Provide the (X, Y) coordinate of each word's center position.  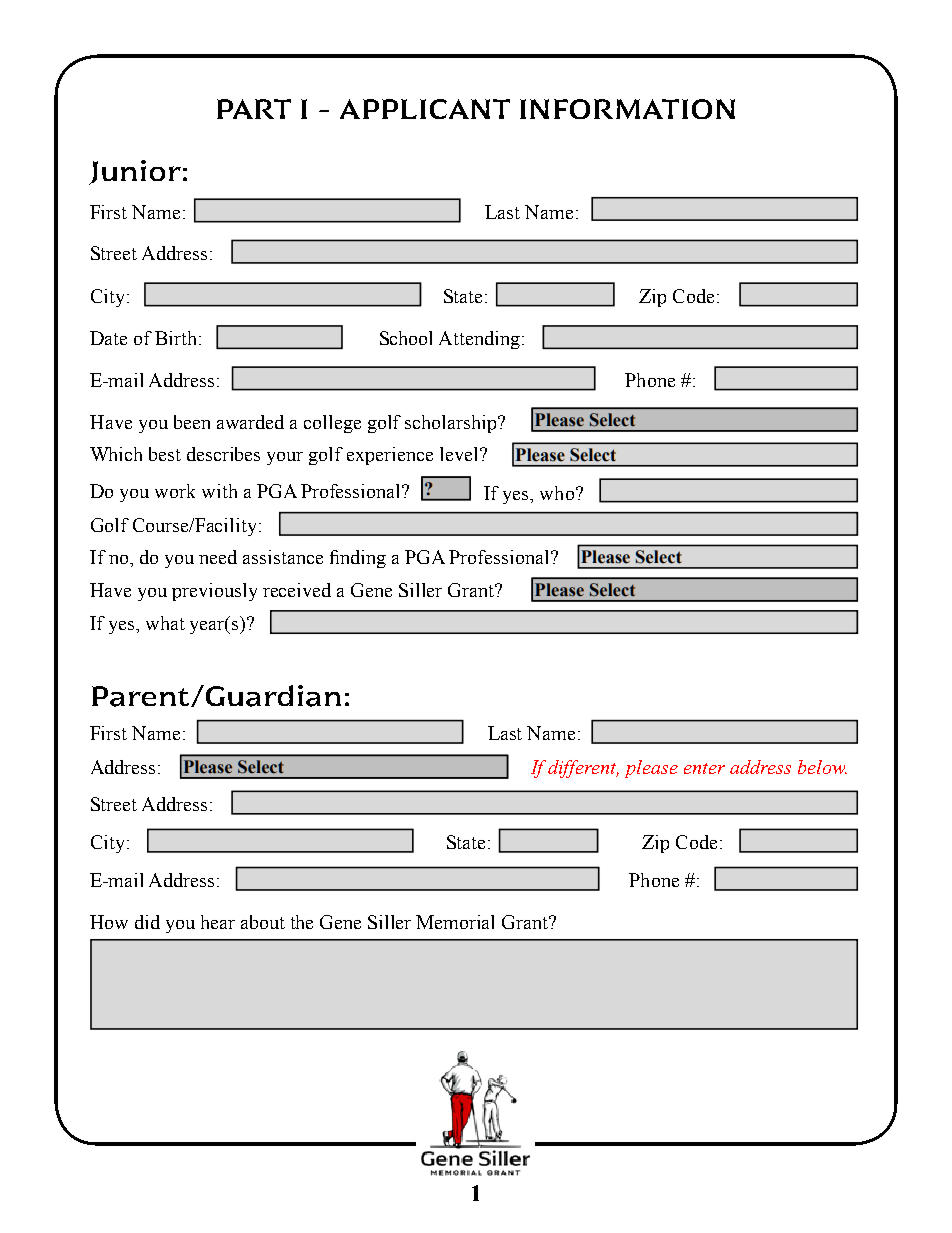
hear (218, 922)
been (192, 422)
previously (214, 592)
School (406, 338)
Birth (175, 338)
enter (704, 768)
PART (254, 109)
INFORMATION (627, 109)
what (165, 623)
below (822, 767)
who (557, 493)
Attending (479, 340)
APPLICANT (425, 109)
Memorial (455, 922)
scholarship (452, 424)
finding (358, 559)
